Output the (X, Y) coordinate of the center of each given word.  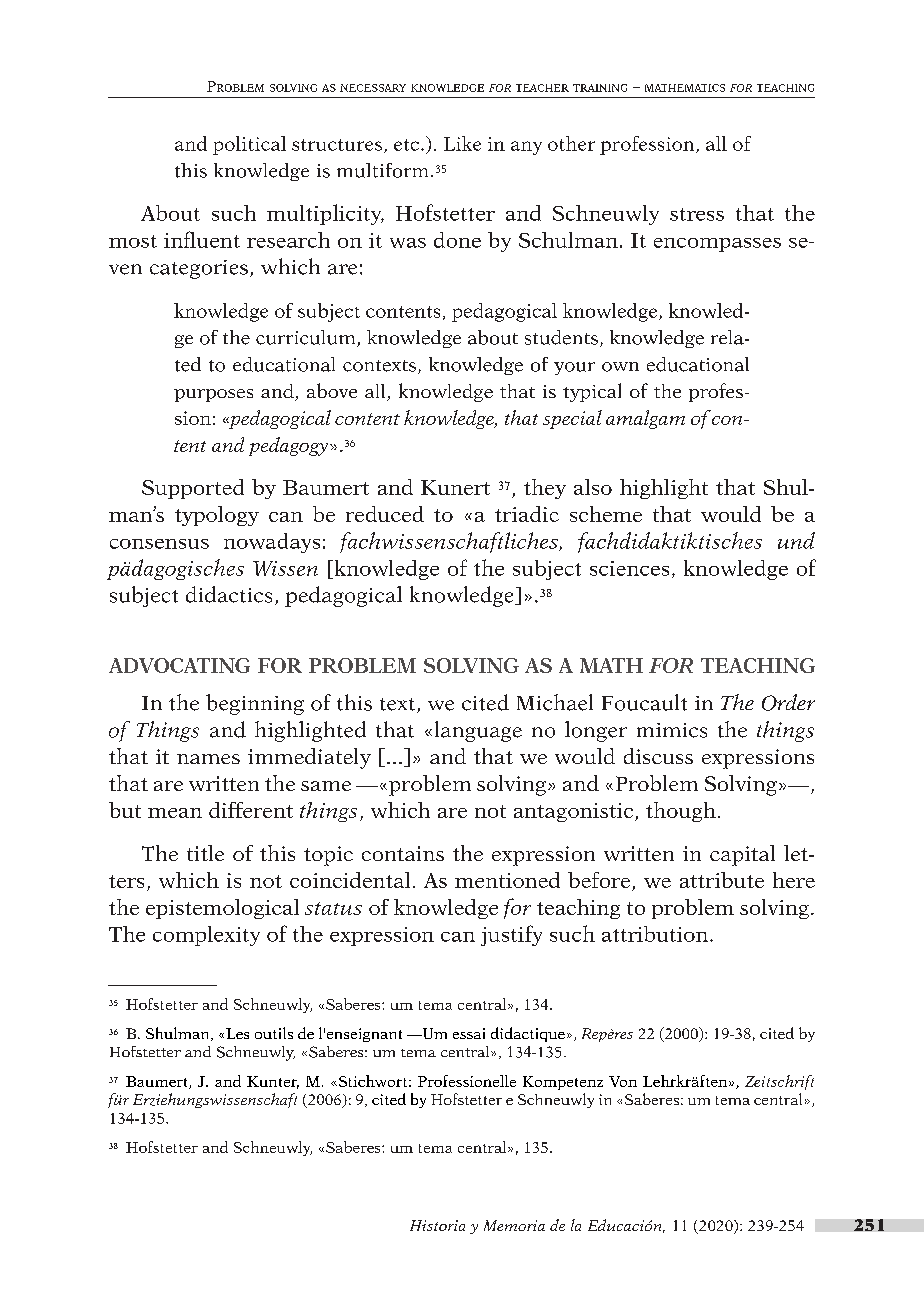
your (574, 368)
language (478, 731)
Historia (437, 1225)
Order (788, 702)
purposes (213, 395)
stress (697, 214)
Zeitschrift (779, 1082)
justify (511, 935)
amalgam (645, 419)
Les (237, 1033)
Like (462, 143)
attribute (722, 880)
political (249, 145)
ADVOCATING (179, 665)
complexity (206, 936)
